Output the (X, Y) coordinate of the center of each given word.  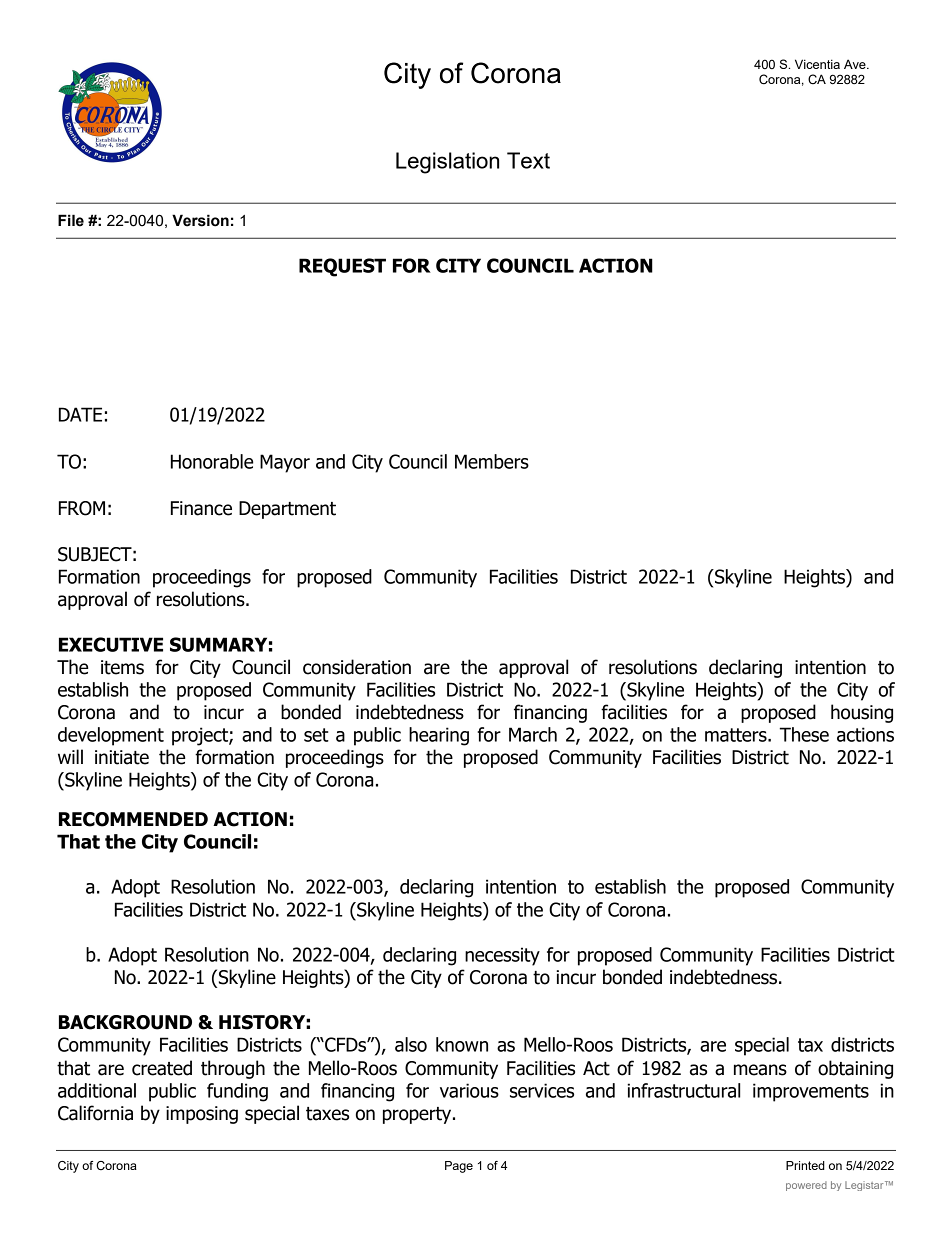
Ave (856, 64)
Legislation (447, 163)
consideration (357, 667)
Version (200, 220)
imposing (202, 1115)
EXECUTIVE (111, 644)
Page (459, 1167)
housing (862, 713)
